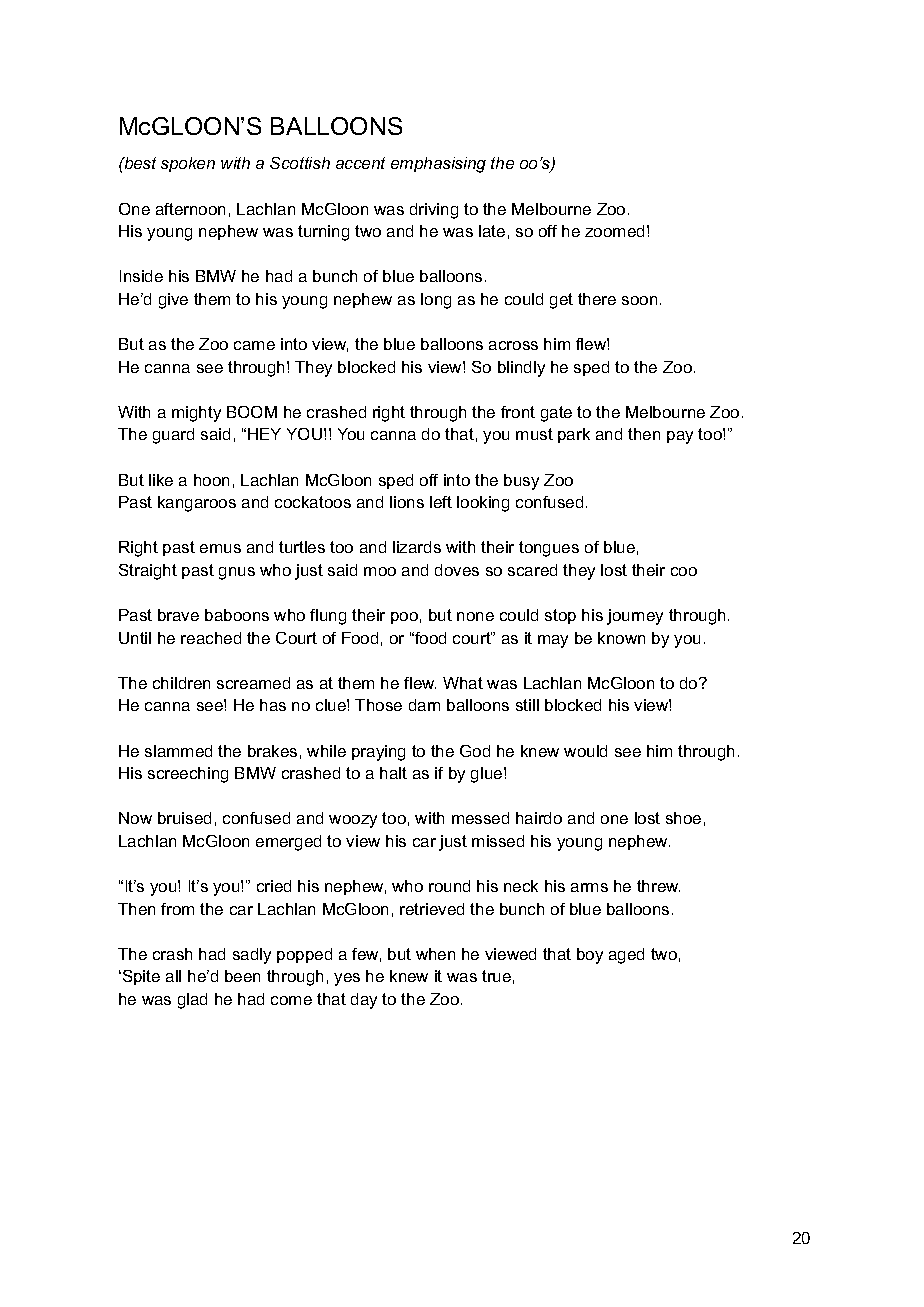 The height and width of the page is (1307, 924). What do you see at coordinates (211, 638) in the page?
I see `reached` at bounding box center [211, 638].
